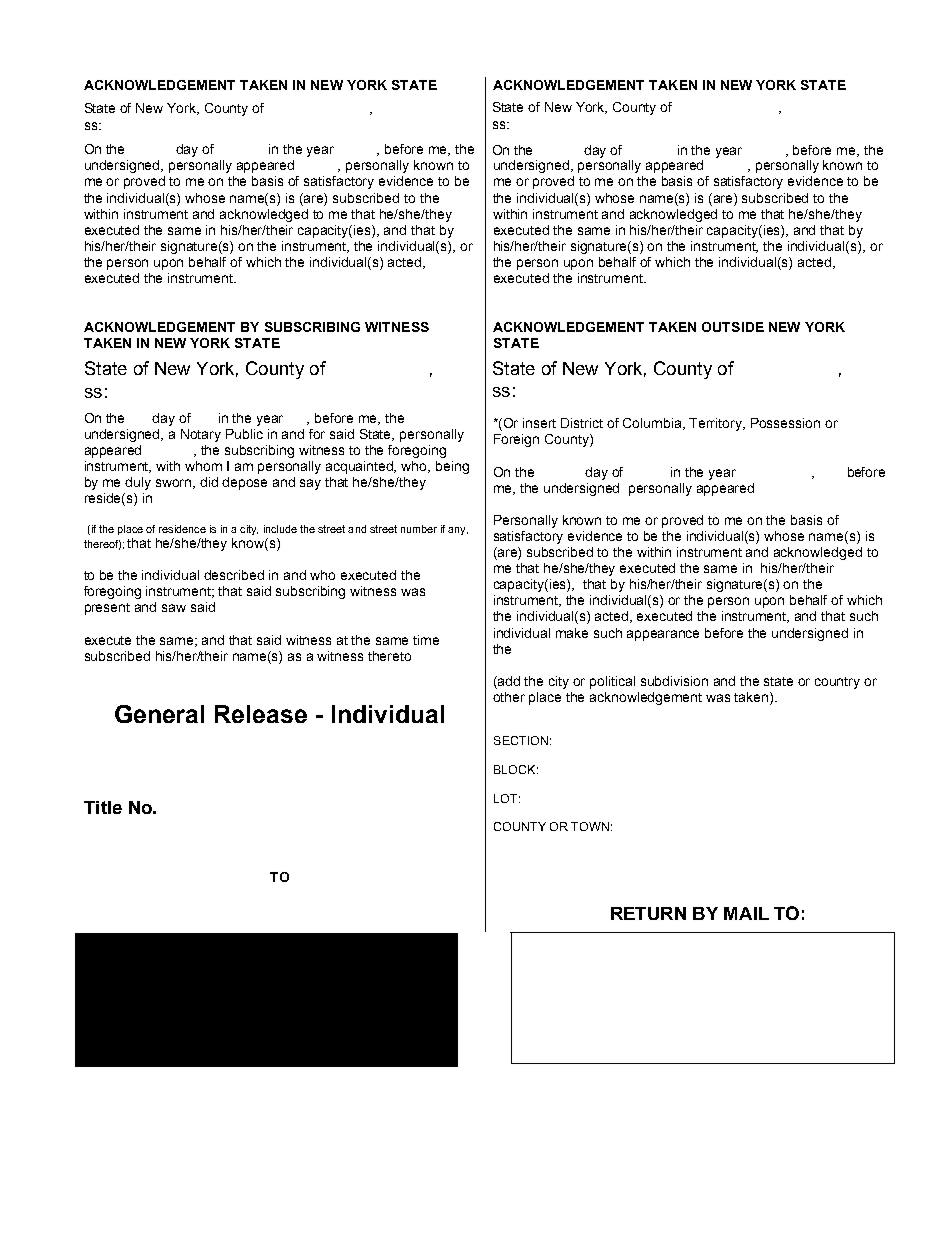 This screenshot has width=952, height=1233. I want to click on SECTION, so click(521, 740).
